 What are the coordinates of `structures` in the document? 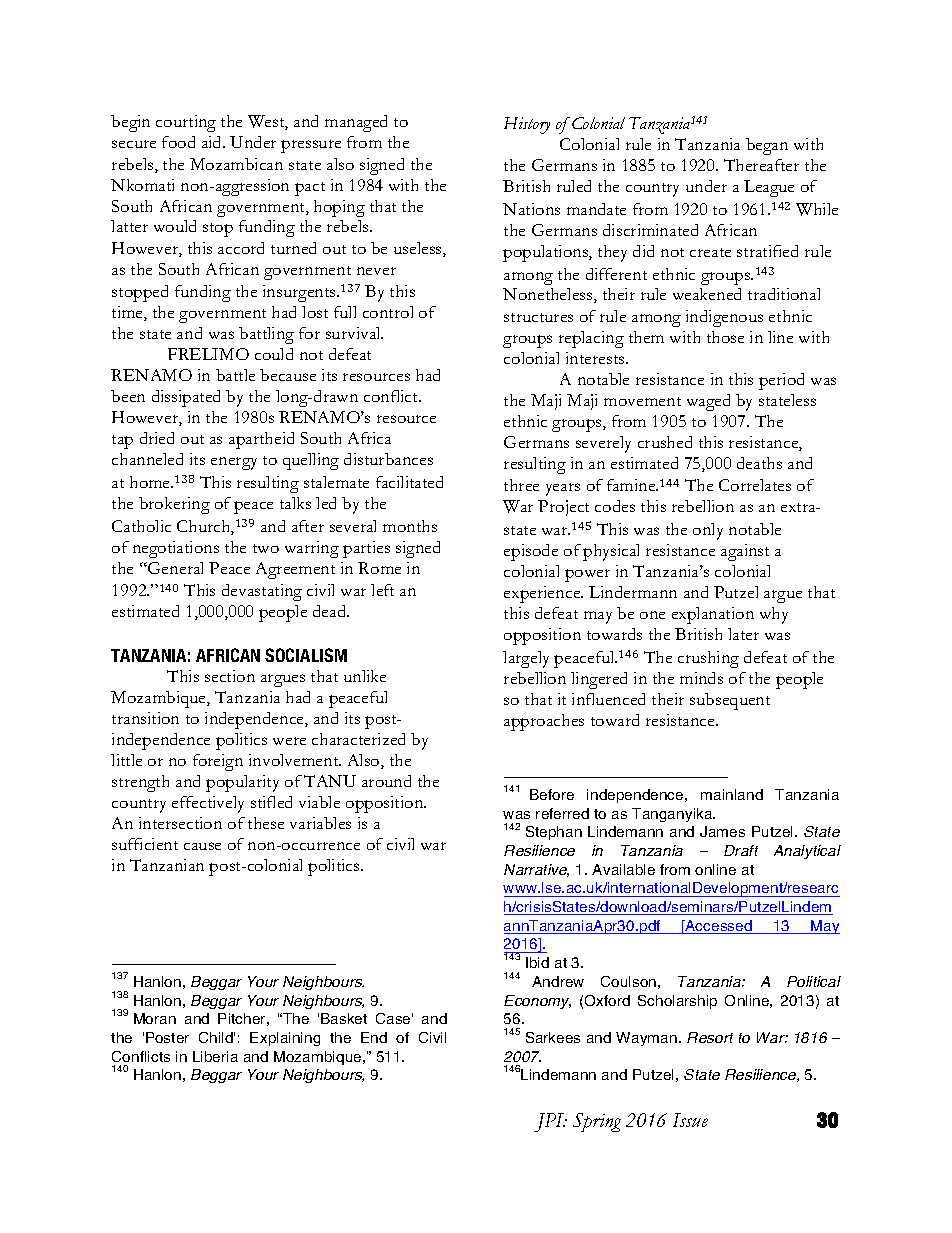 It's located at (538, 317).
